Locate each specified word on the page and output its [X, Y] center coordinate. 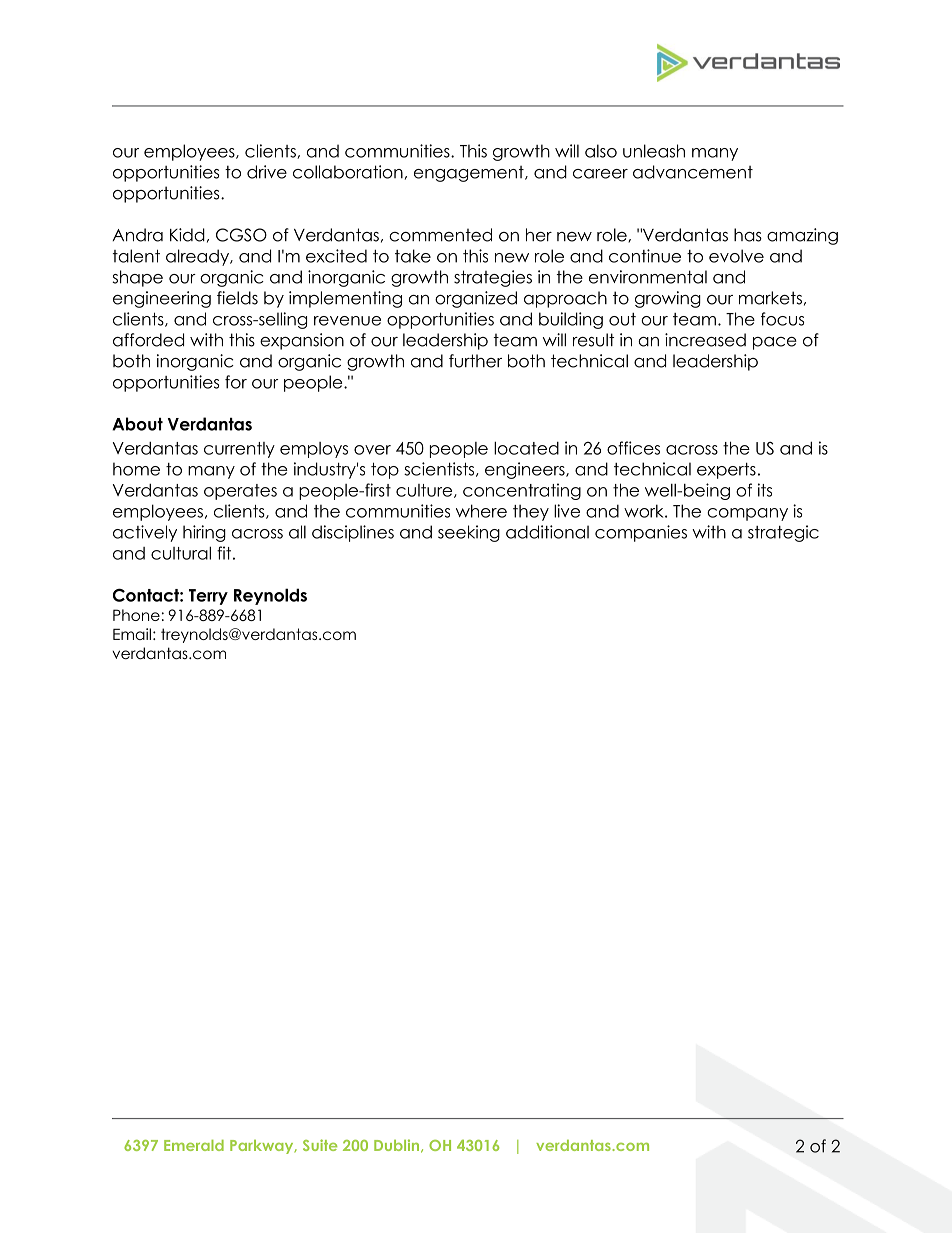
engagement [470, 174]
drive [267, 172]
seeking [469, 533]
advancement [693, 172]
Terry [208, 597]
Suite [320, 1145]
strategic [783, 533]
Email [132, 634]
